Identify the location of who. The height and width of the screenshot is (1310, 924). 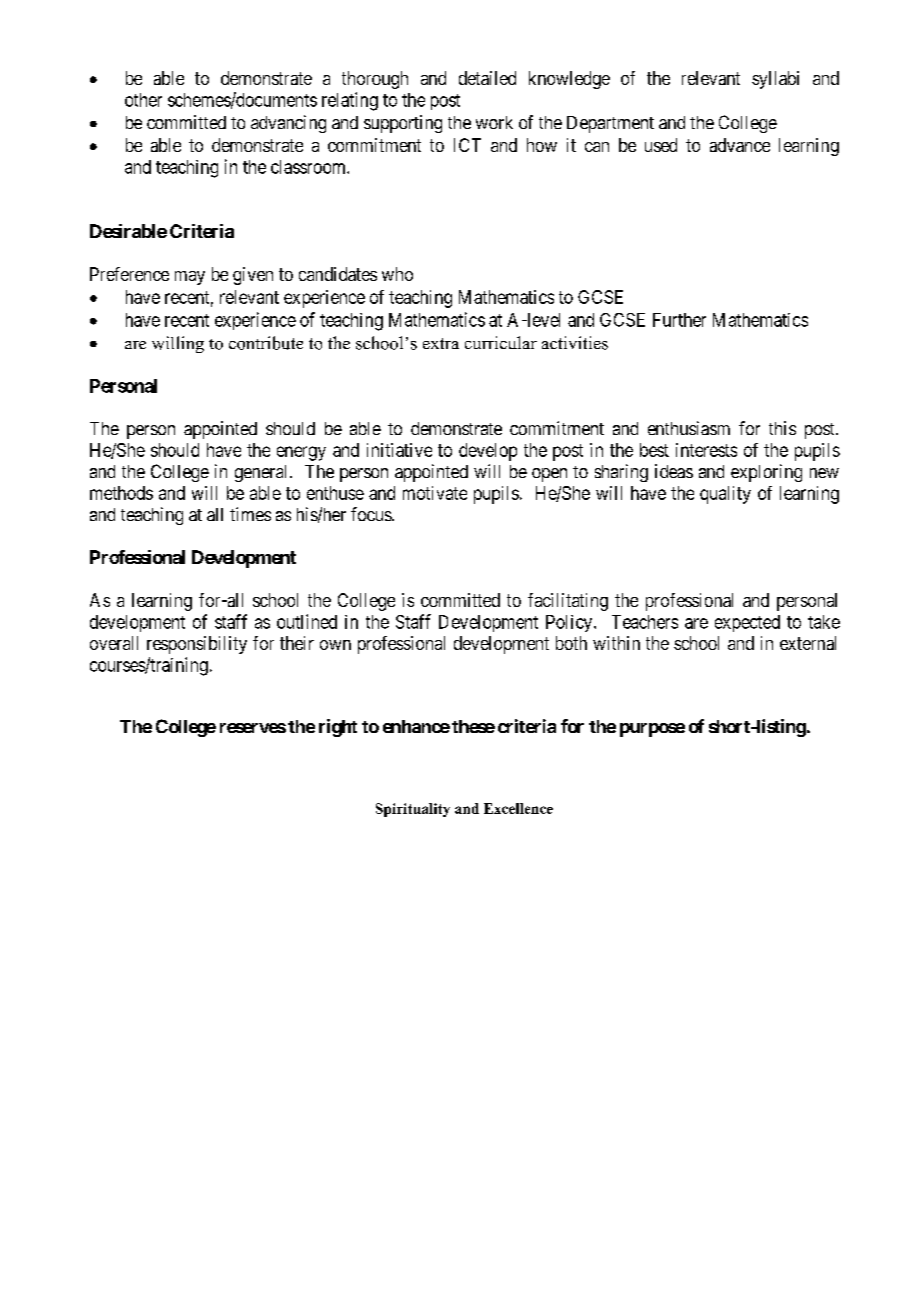
(397, 274).
